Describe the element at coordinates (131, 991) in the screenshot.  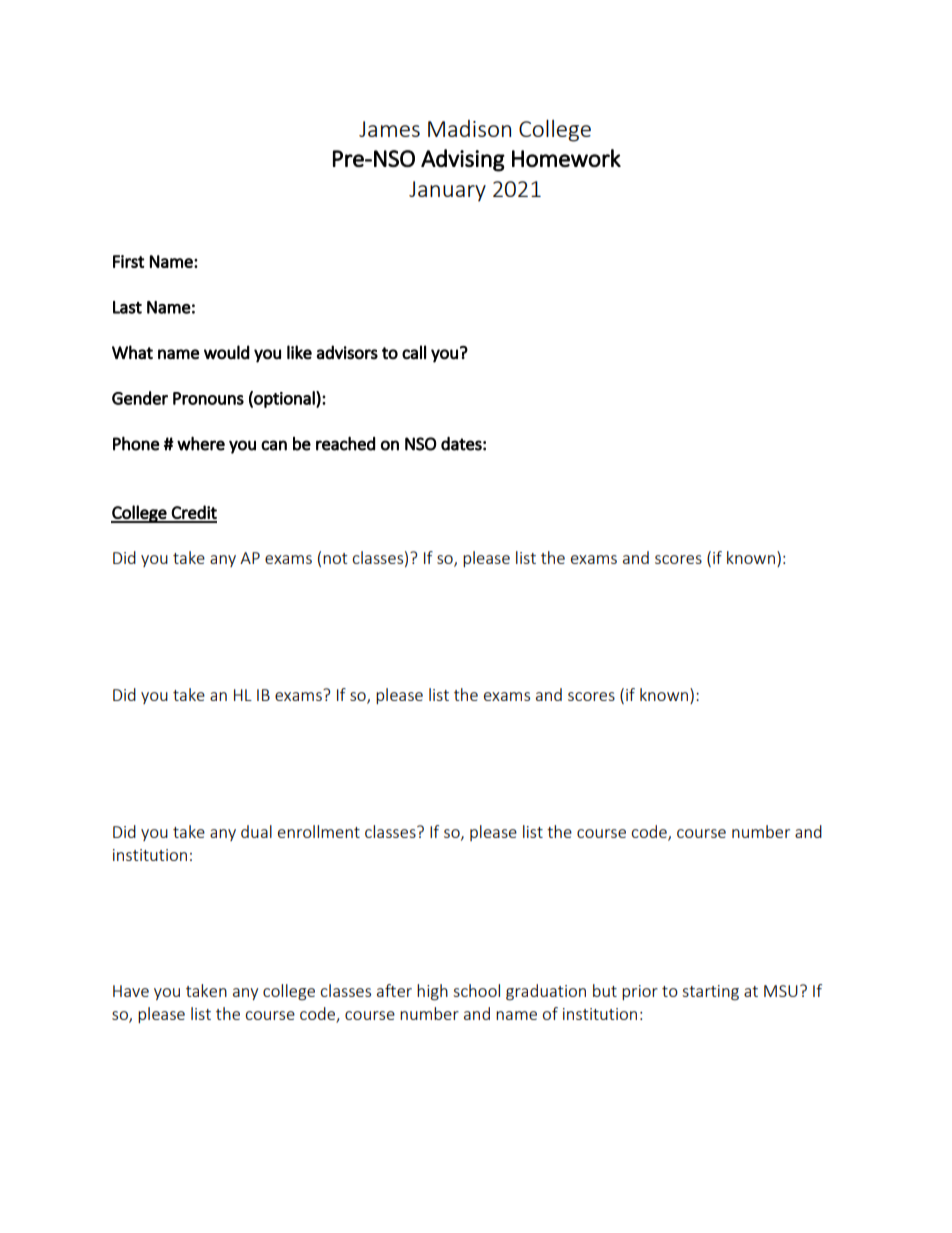
I see `Have` at that location.
